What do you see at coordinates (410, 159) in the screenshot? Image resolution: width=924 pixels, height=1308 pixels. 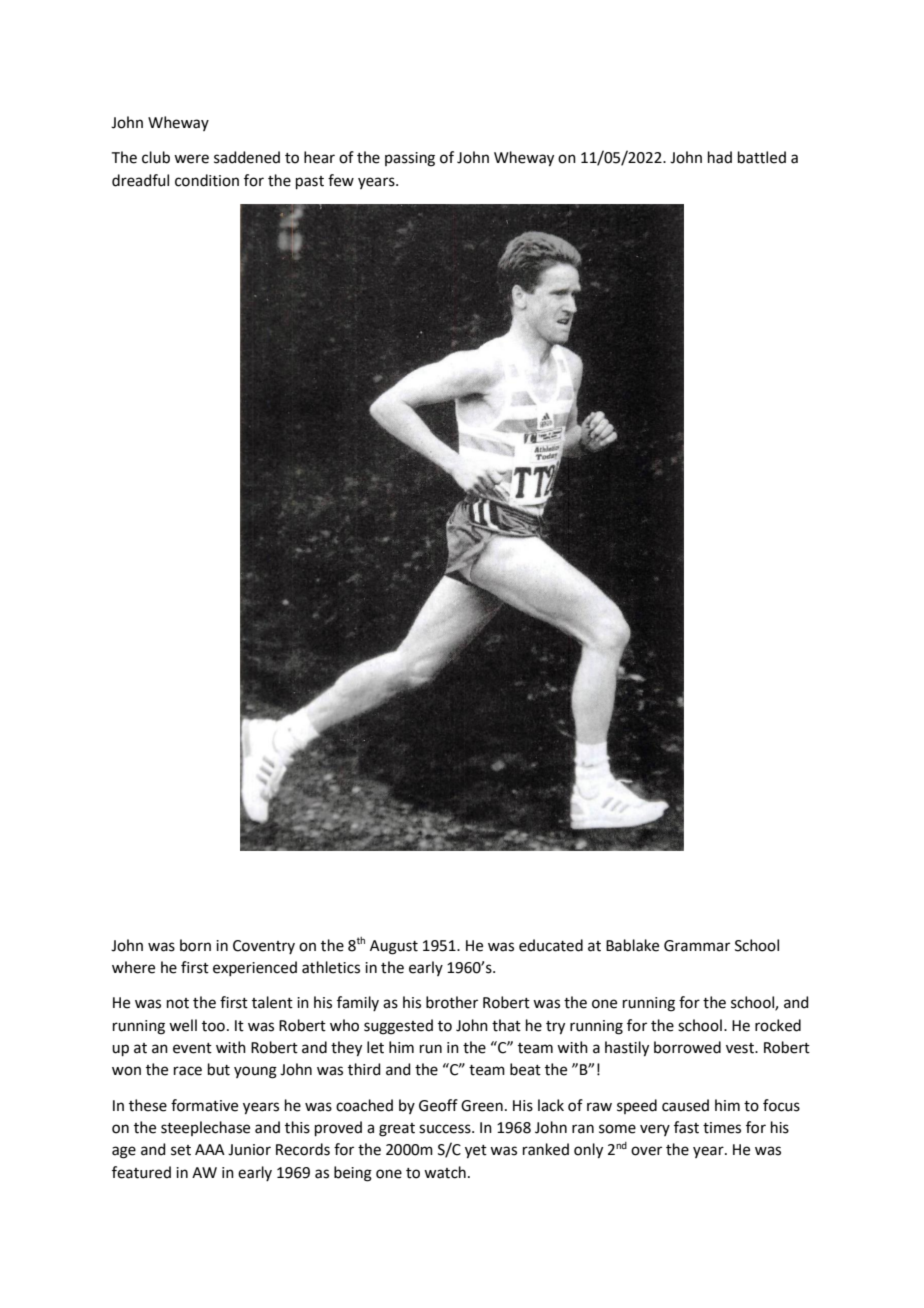 I see `passing` at bounding box center [410, 159].
